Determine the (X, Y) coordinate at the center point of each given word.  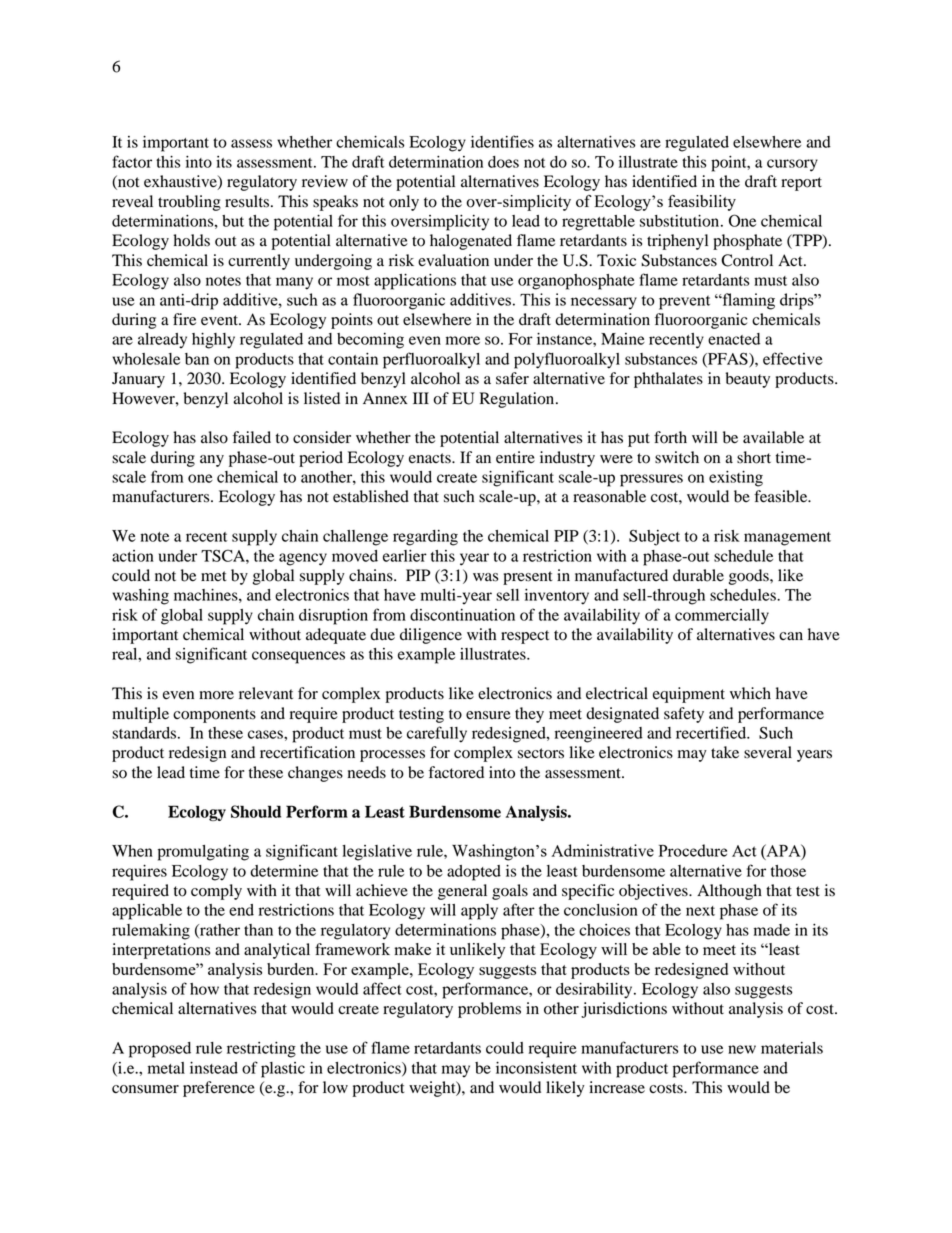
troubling (189, 203)
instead (214, 1068)
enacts (431, 458)
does (503, 162)
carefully (437, 734)
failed (252, 437)
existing (736, 479)
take (725, 752)
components (214, 716)
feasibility (702, 203)
